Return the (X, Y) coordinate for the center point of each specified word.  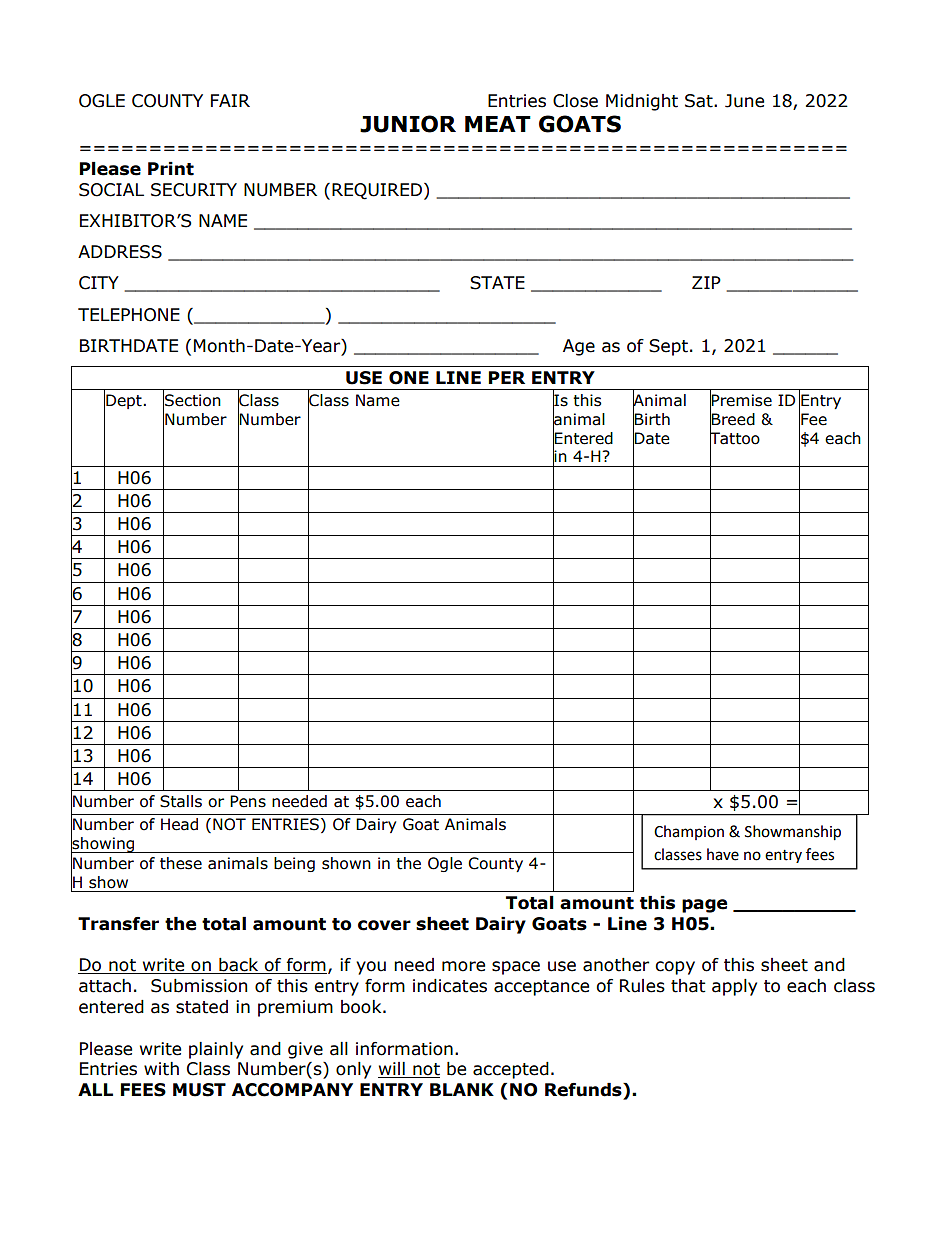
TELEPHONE (129, 315)
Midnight (642, 102)
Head (179, 824)
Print (171, 169)
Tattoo (735, 438)
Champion (689, 832)
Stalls (181, 801)
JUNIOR (408, 124)
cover (384, 925)
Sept (668, 347)
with (161, 1069)
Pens (248, 801)
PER (507, 377)
